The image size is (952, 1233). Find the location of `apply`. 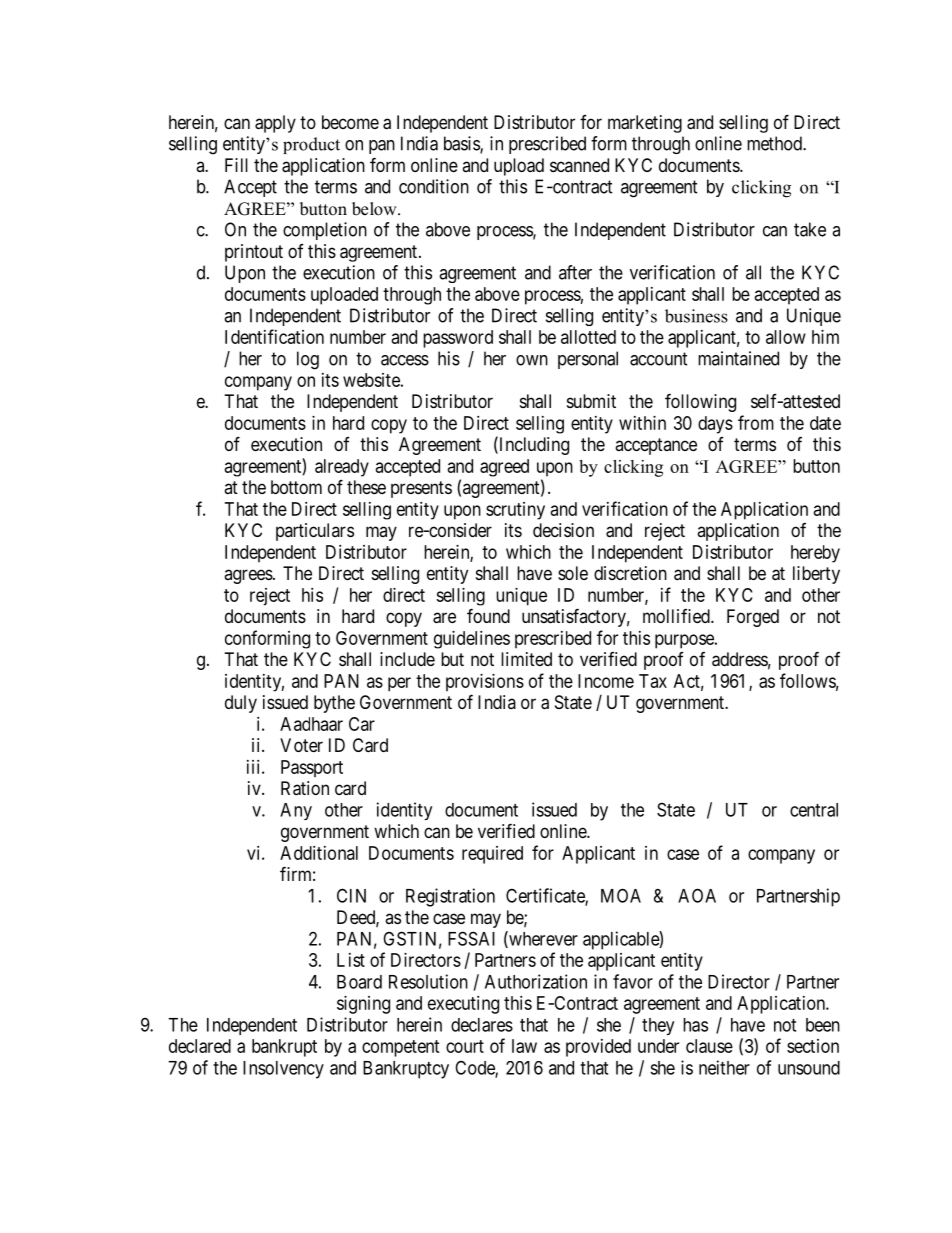

apply is located at coordinates (275, 124).
